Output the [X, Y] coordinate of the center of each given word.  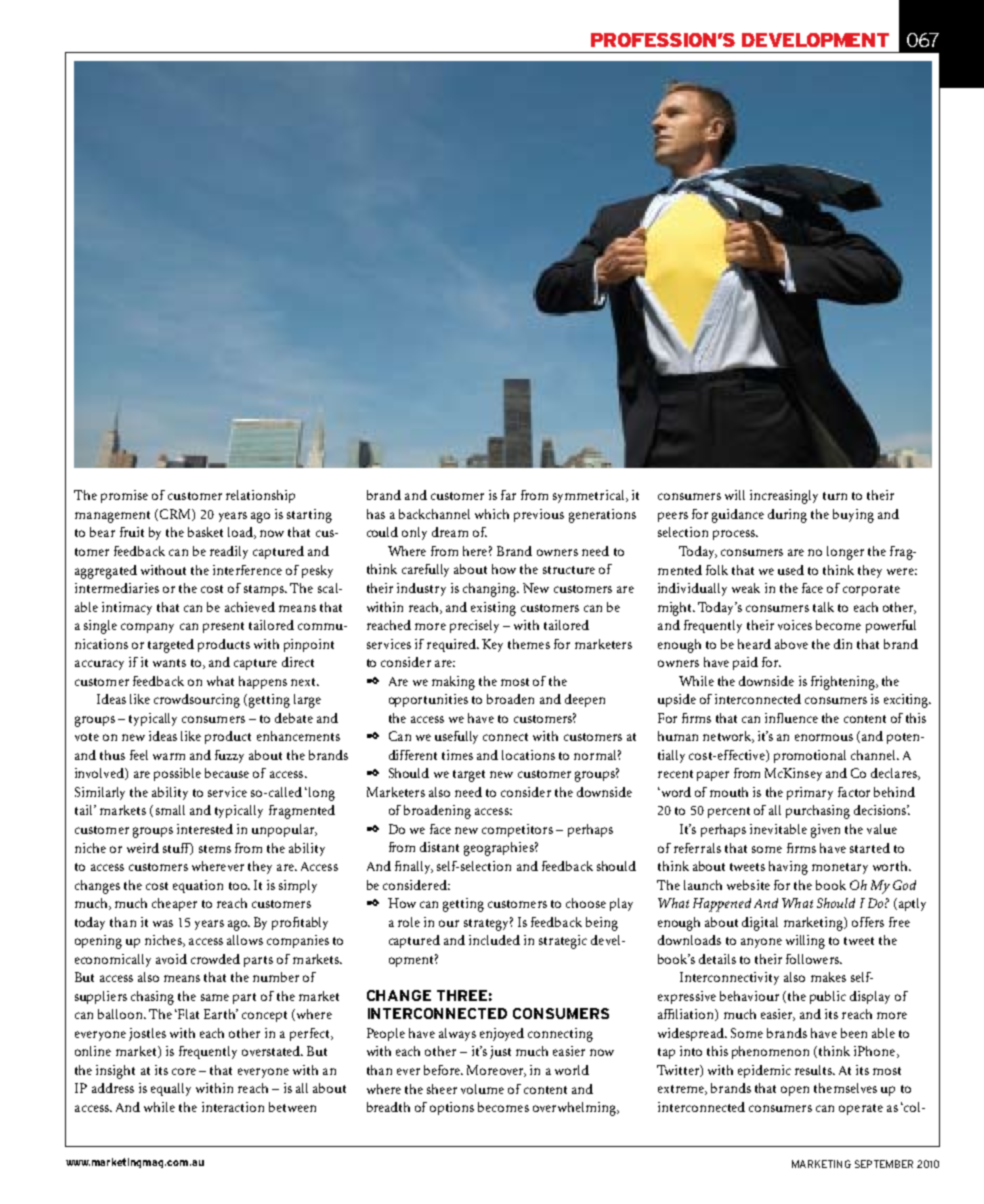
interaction [233, 1107]
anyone [761, 943]
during [787, 516]
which [492, 514]
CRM [176, 515]
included [494, 940]
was [163, 923]
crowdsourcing [197, 701]
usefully [456, 737]
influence [791, 718]
